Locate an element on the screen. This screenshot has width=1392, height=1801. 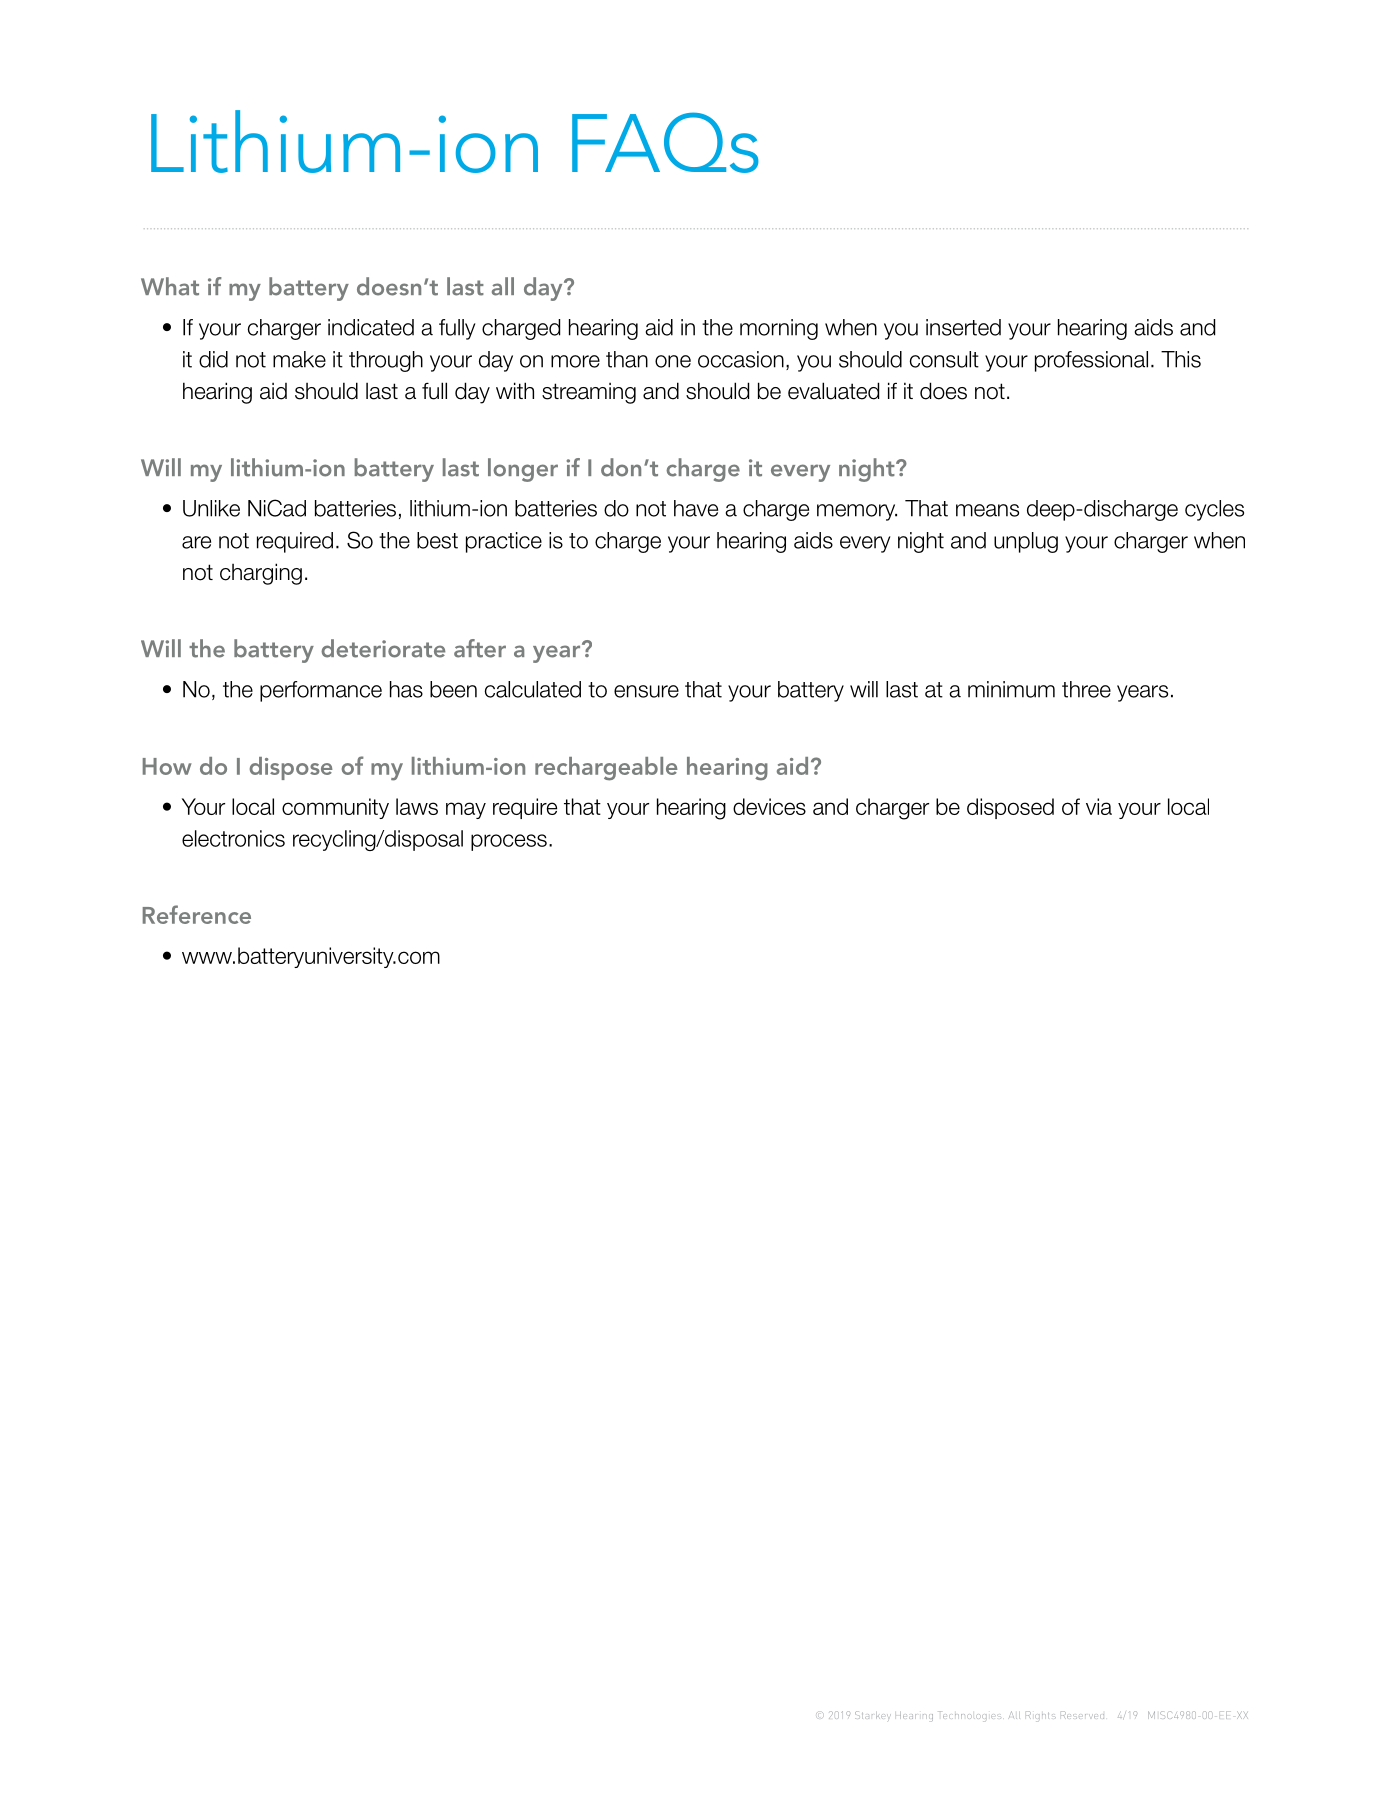
one is located at coordinates (673, 361).
